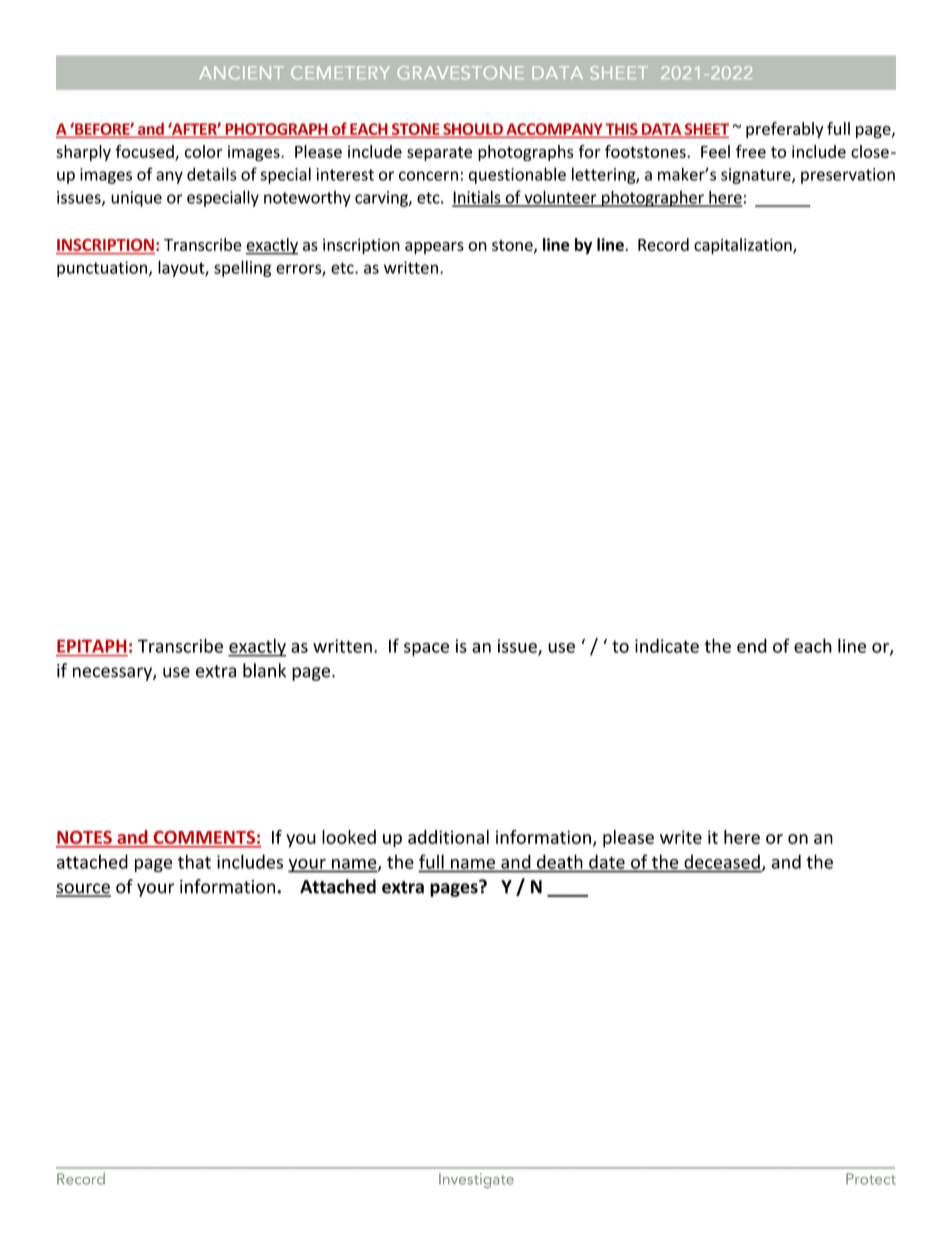 The width and height of the document is (952, 1233). I want to click on write, so click(681, 837).
